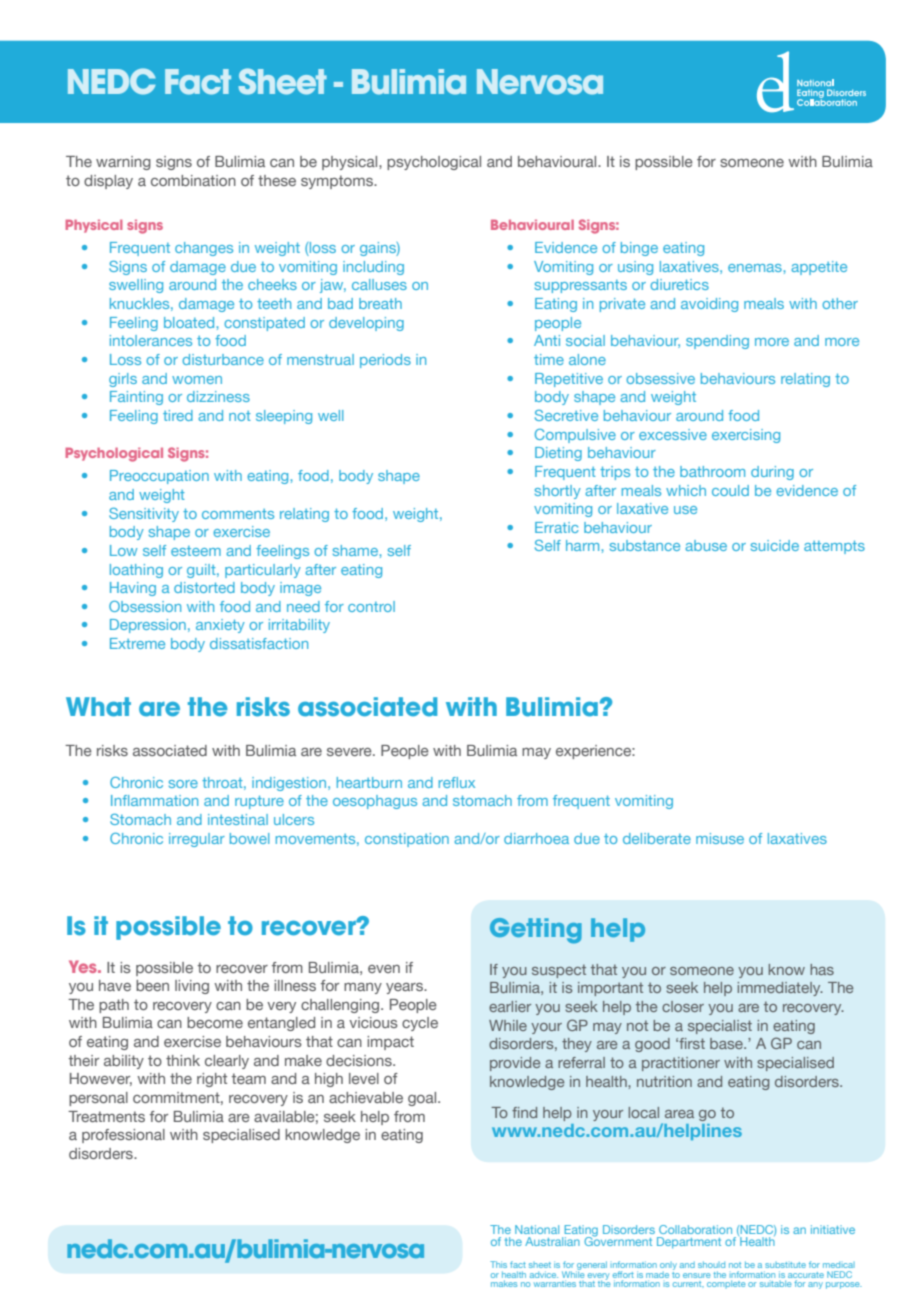 The image size is (924, 1308). Describe the element at coordinates (772, 473) in the document. I see `during` at that location.
